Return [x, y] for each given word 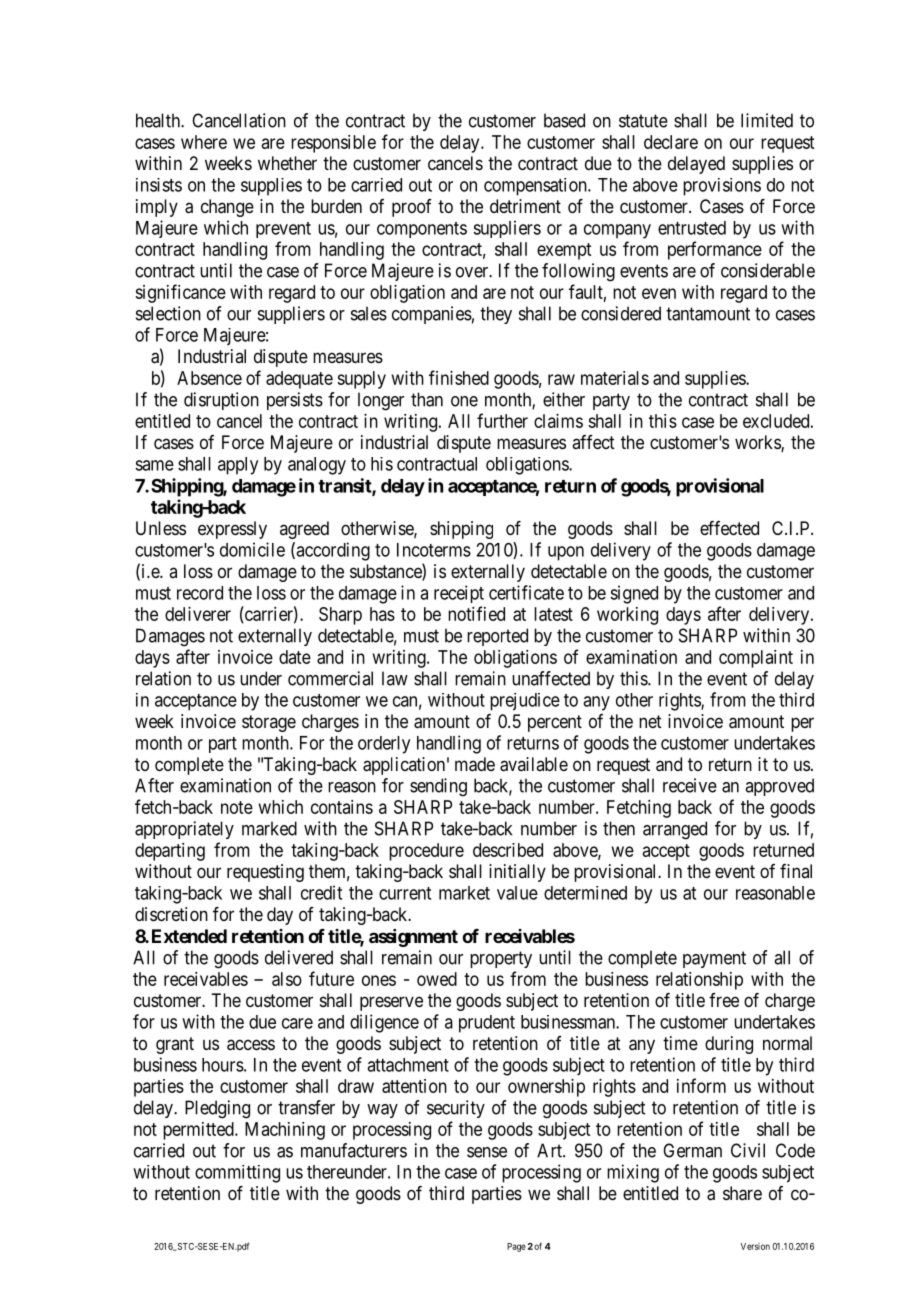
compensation [536, 187]
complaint [756, 659]
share [742, 1193]
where [204, 142]
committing [237, 1174]
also [287, 979]
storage [269, 723]
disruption [221, 401]
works [758, 443]
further [502, 420]
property [501, 959]
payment [714, 959]
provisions [722, 187]
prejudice [525, 702]
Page [516, 1247]
